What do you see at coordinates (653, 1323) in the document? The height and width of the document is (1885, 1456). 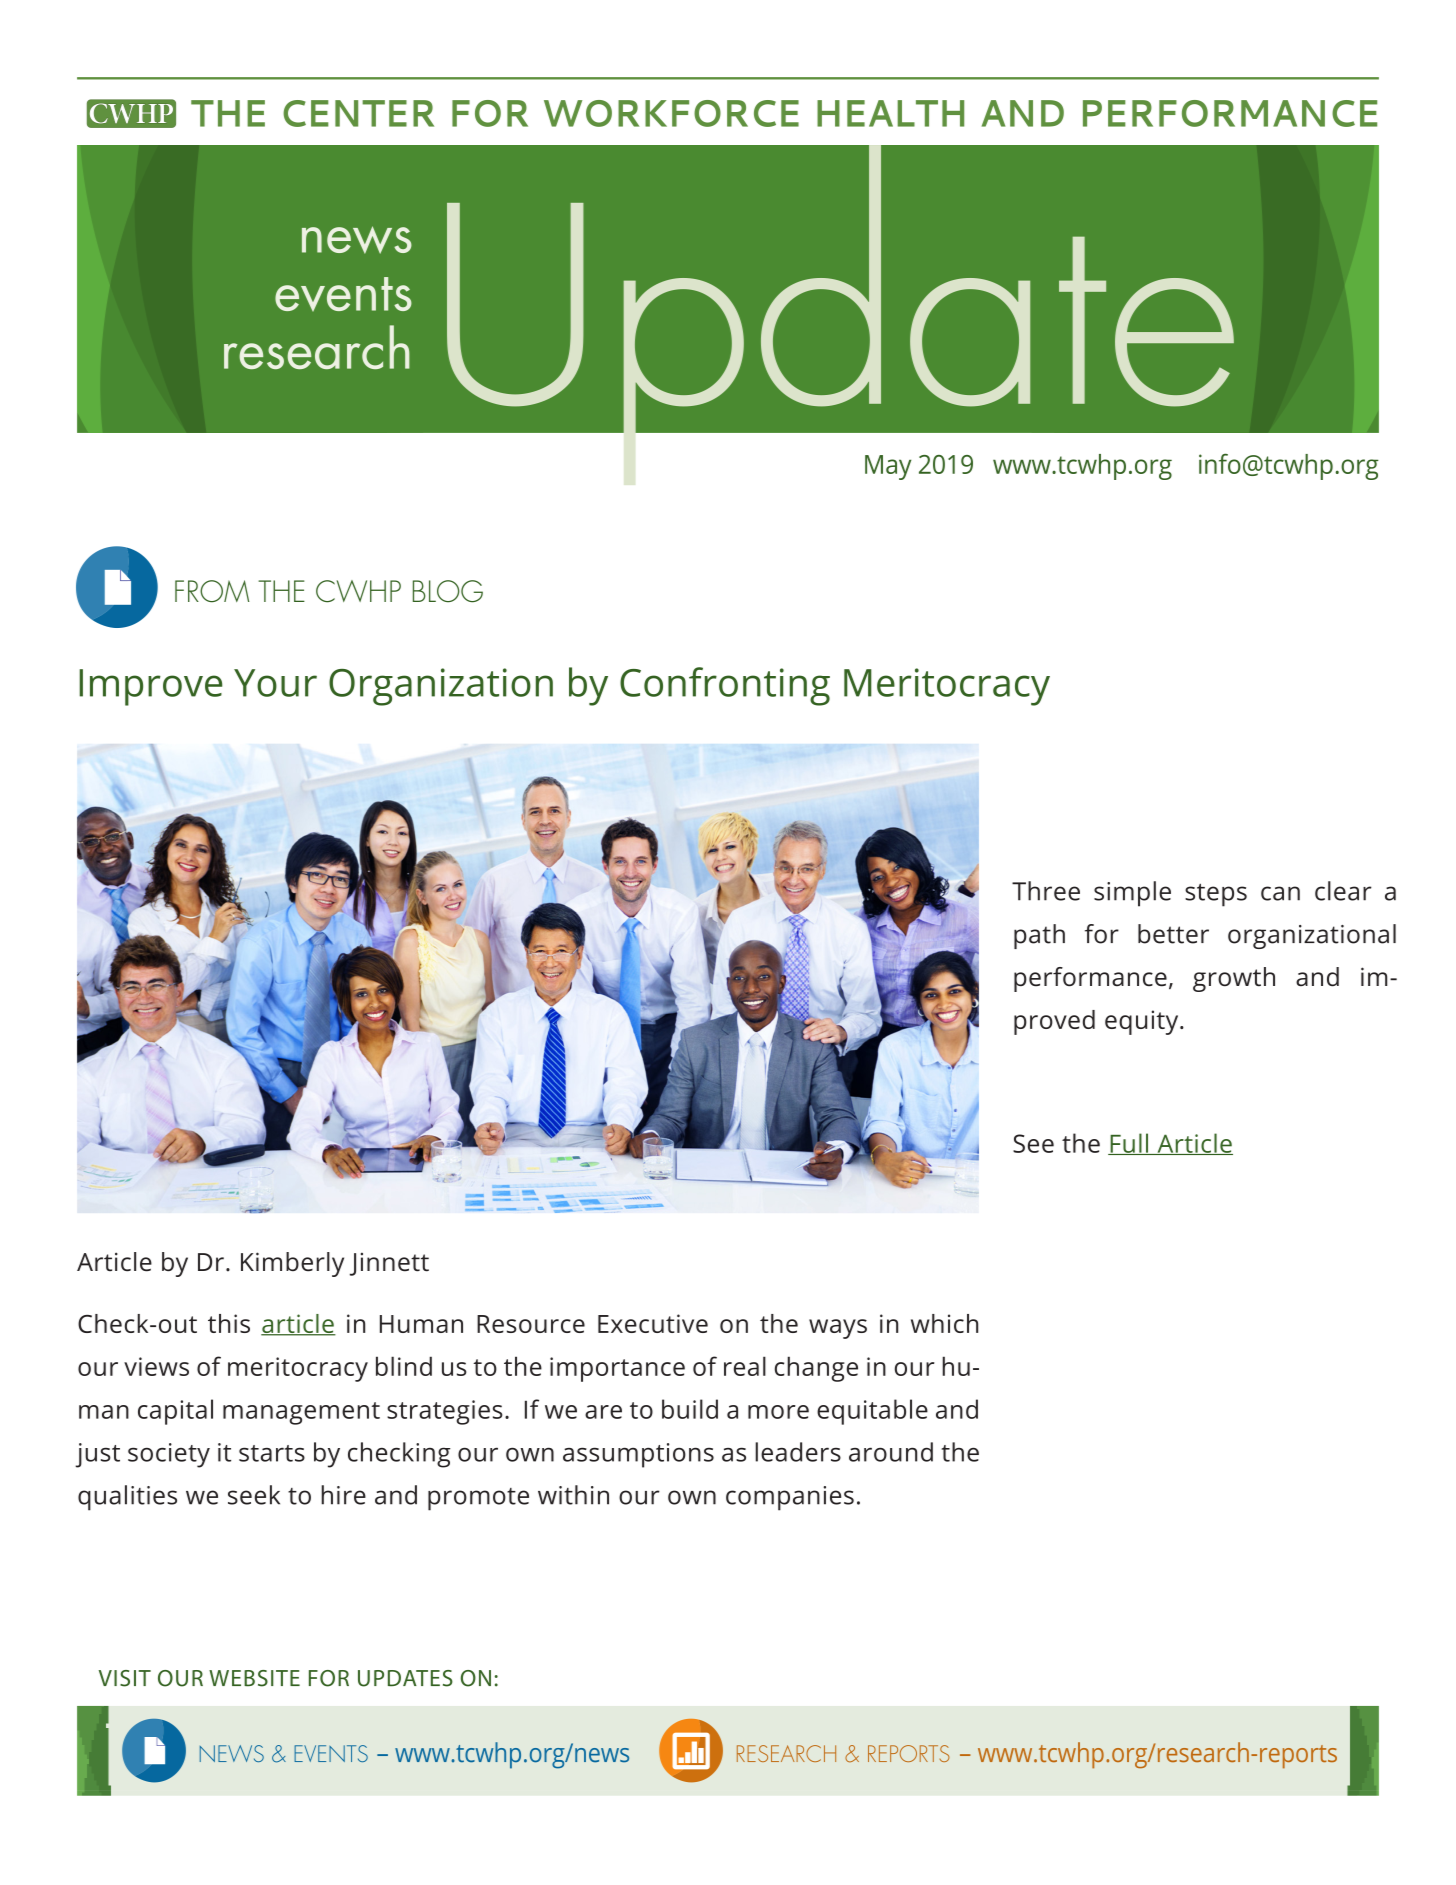 I see `Executive` at bounding box center [653, 1323].
